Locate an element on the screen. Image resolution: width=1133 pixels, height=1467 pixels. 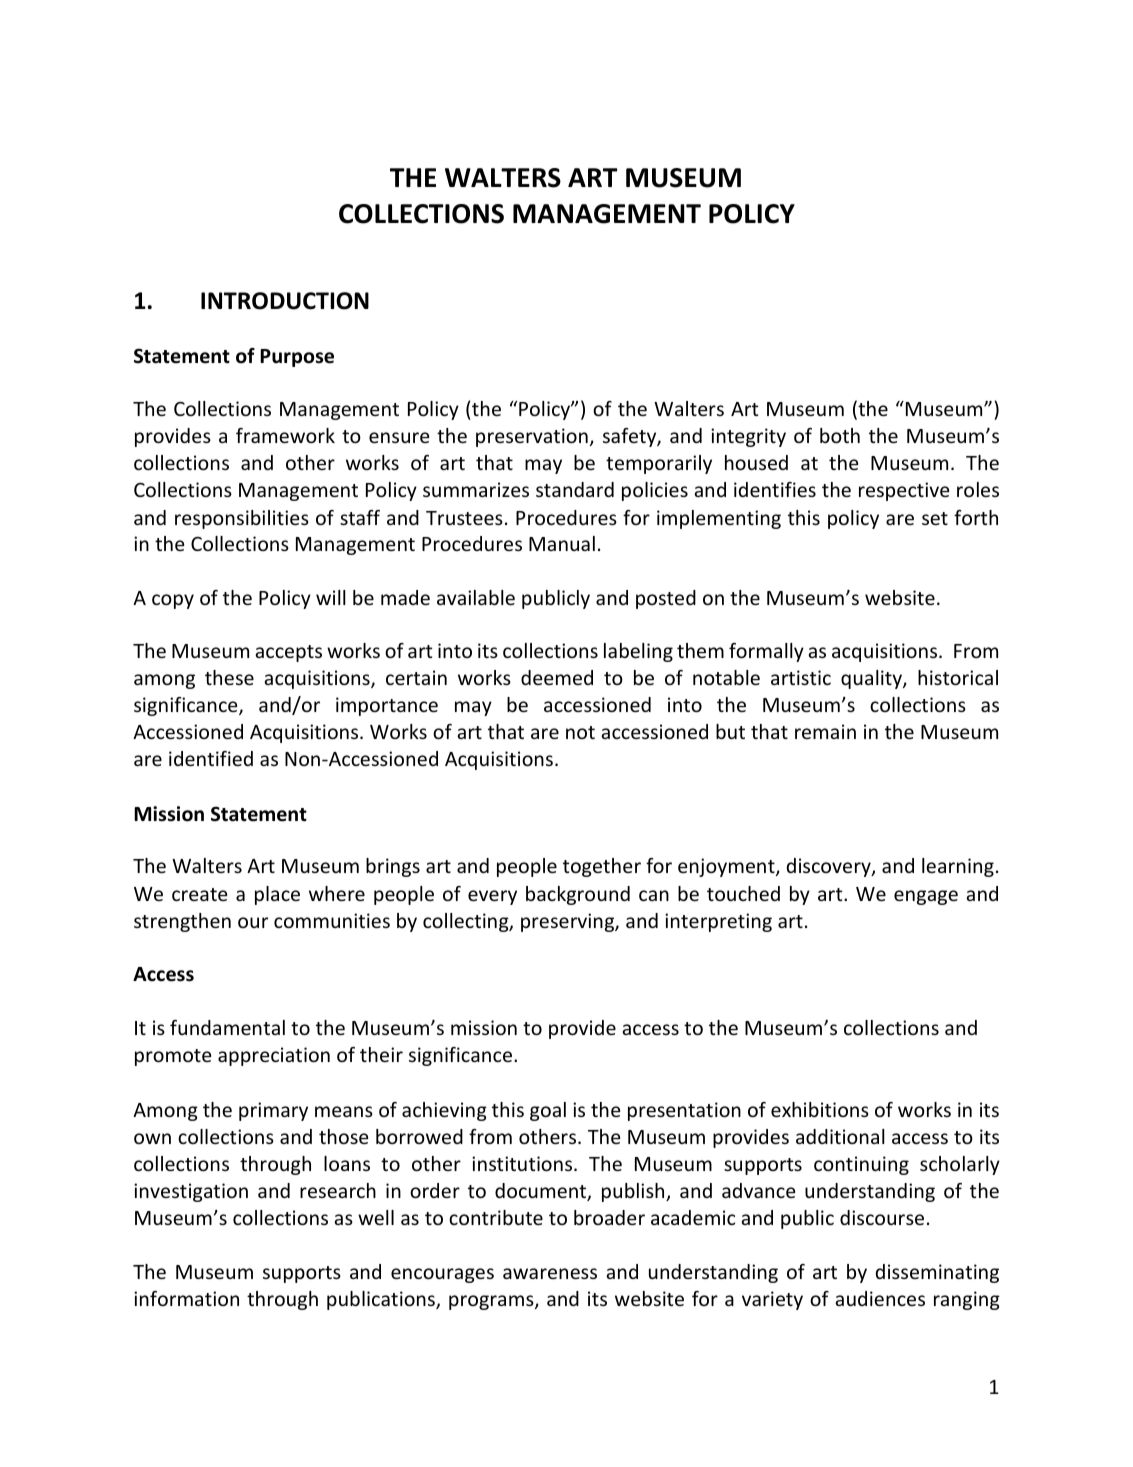
discovery is located at coordinates (830, 867).
